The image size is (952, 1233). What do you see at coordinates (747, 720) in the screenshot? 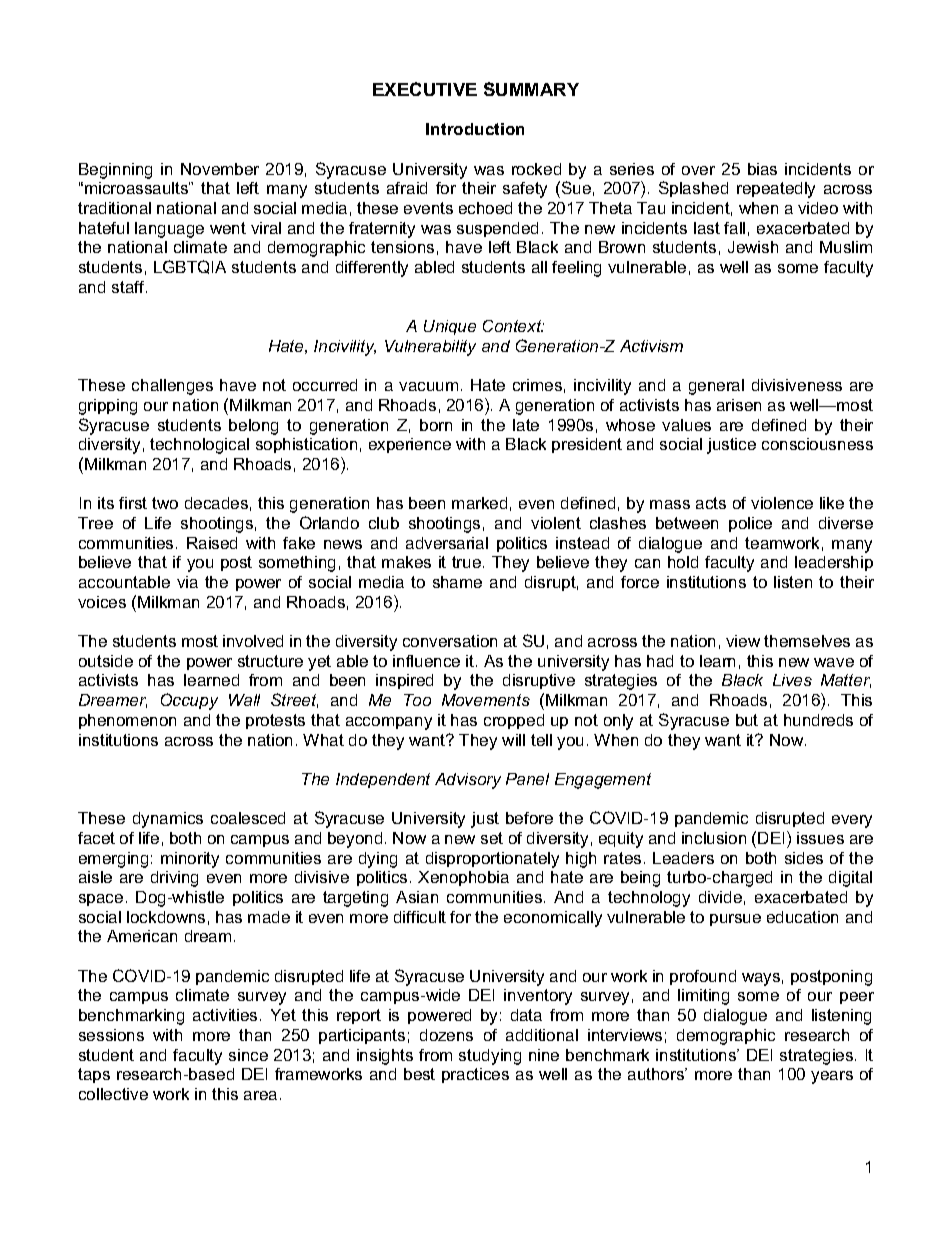
I see `but` at bounding box center [747, 720].
